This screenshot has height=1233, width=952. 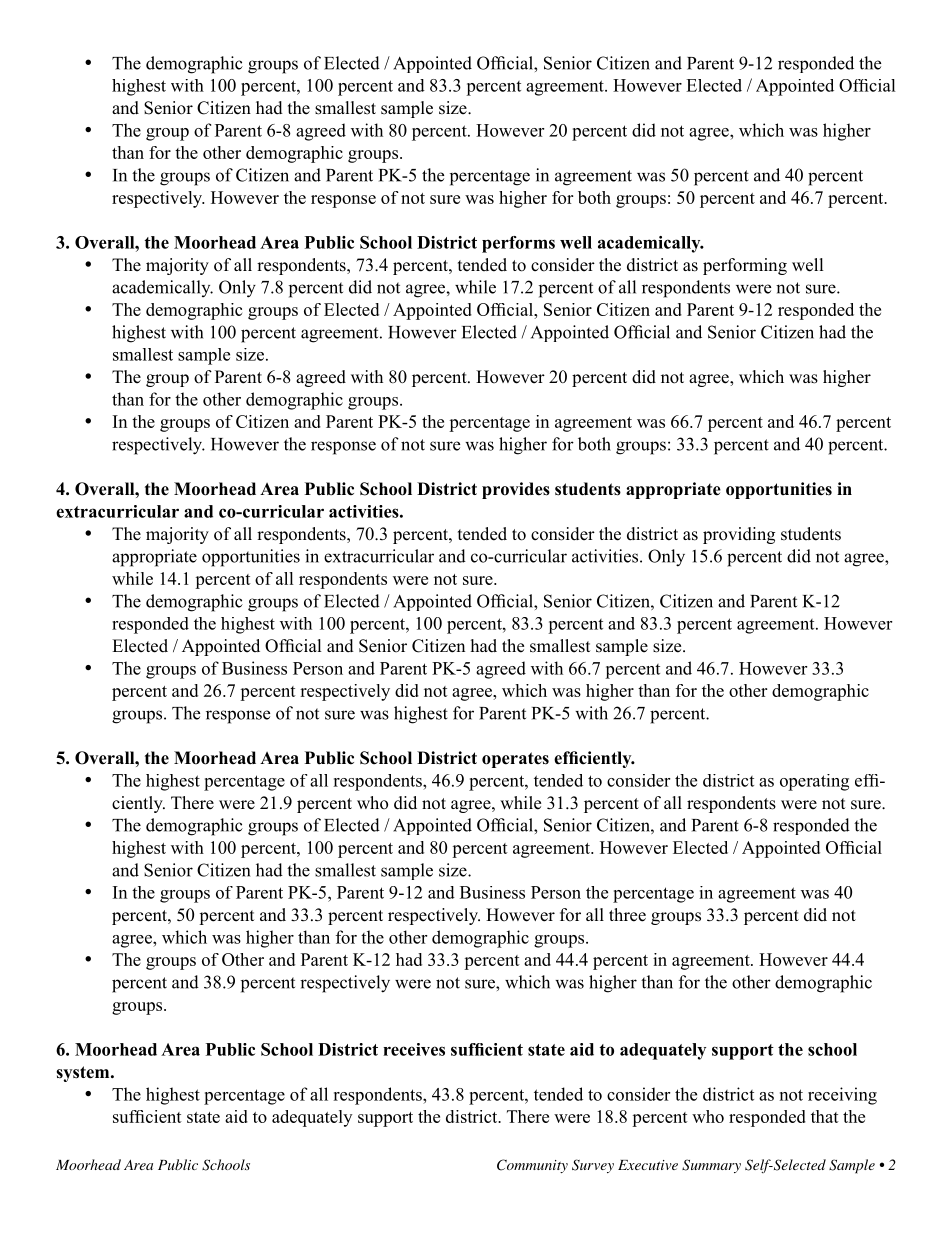 What do you see at coordinates (842, 1096) in the screenshot?
I see `receiving` at bounding box center [842, 1096].
